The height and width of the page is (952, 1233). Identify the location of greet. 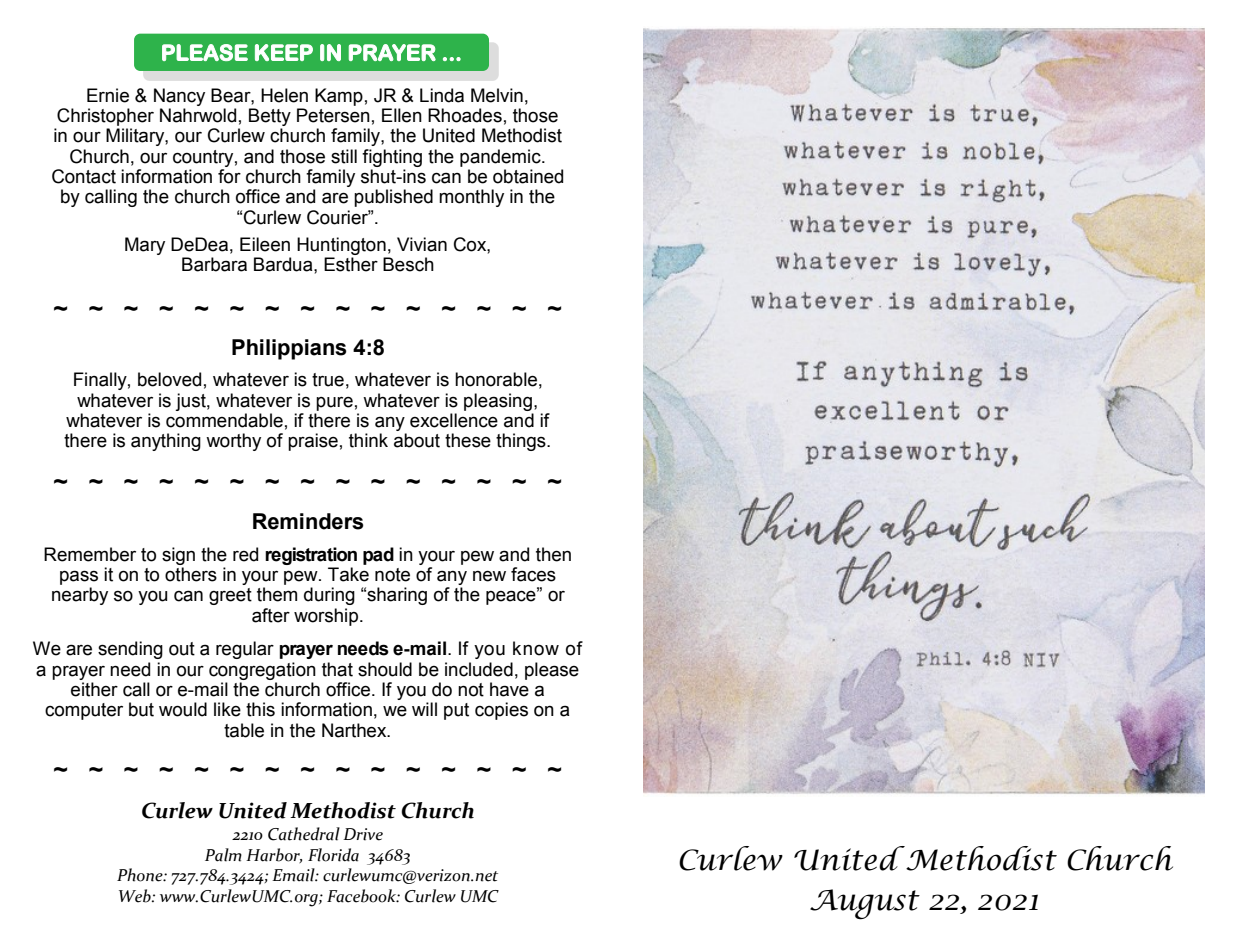
(230, 596).
